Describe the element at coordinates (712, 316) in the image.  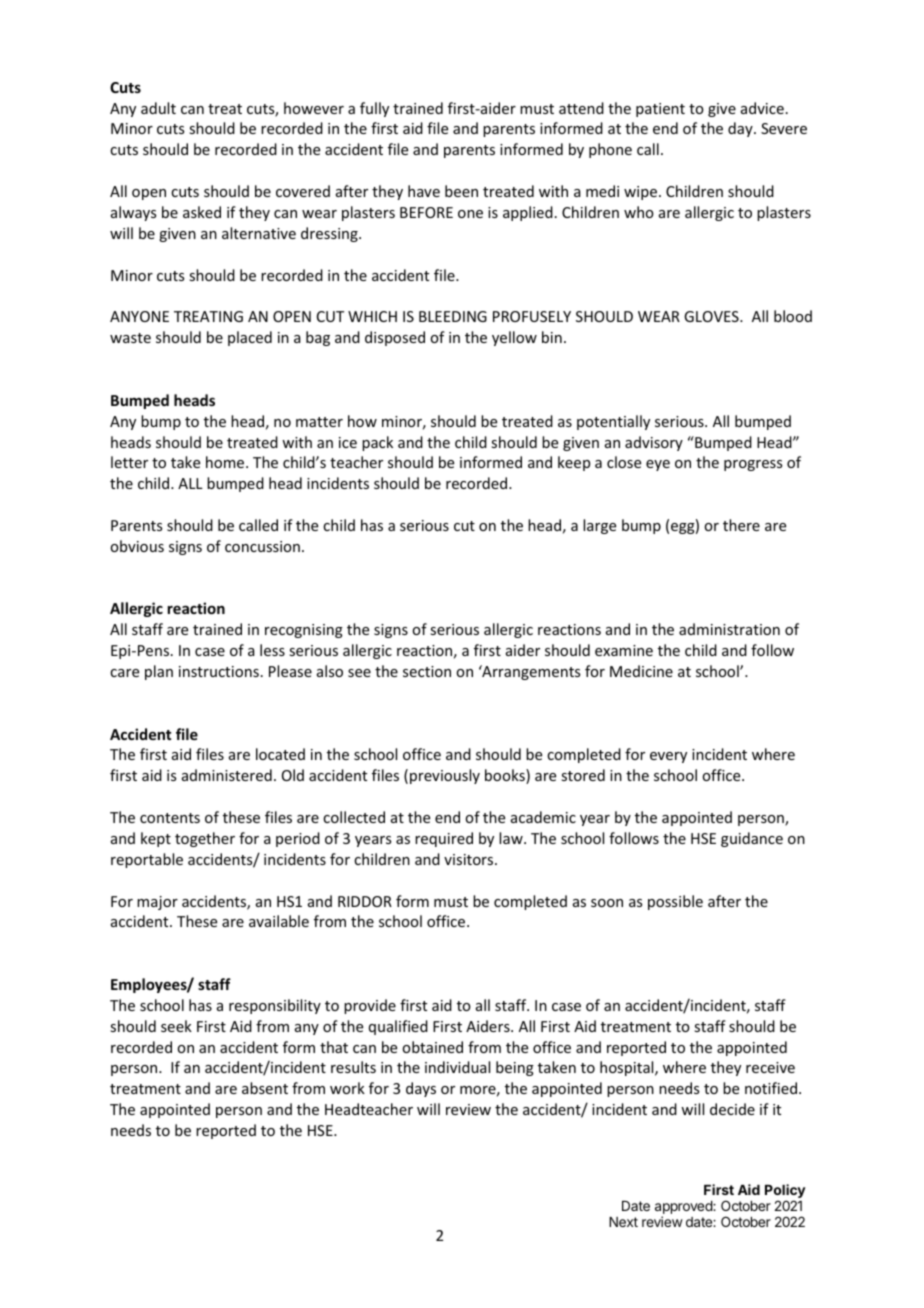
I see `GLOVES` at that location.
